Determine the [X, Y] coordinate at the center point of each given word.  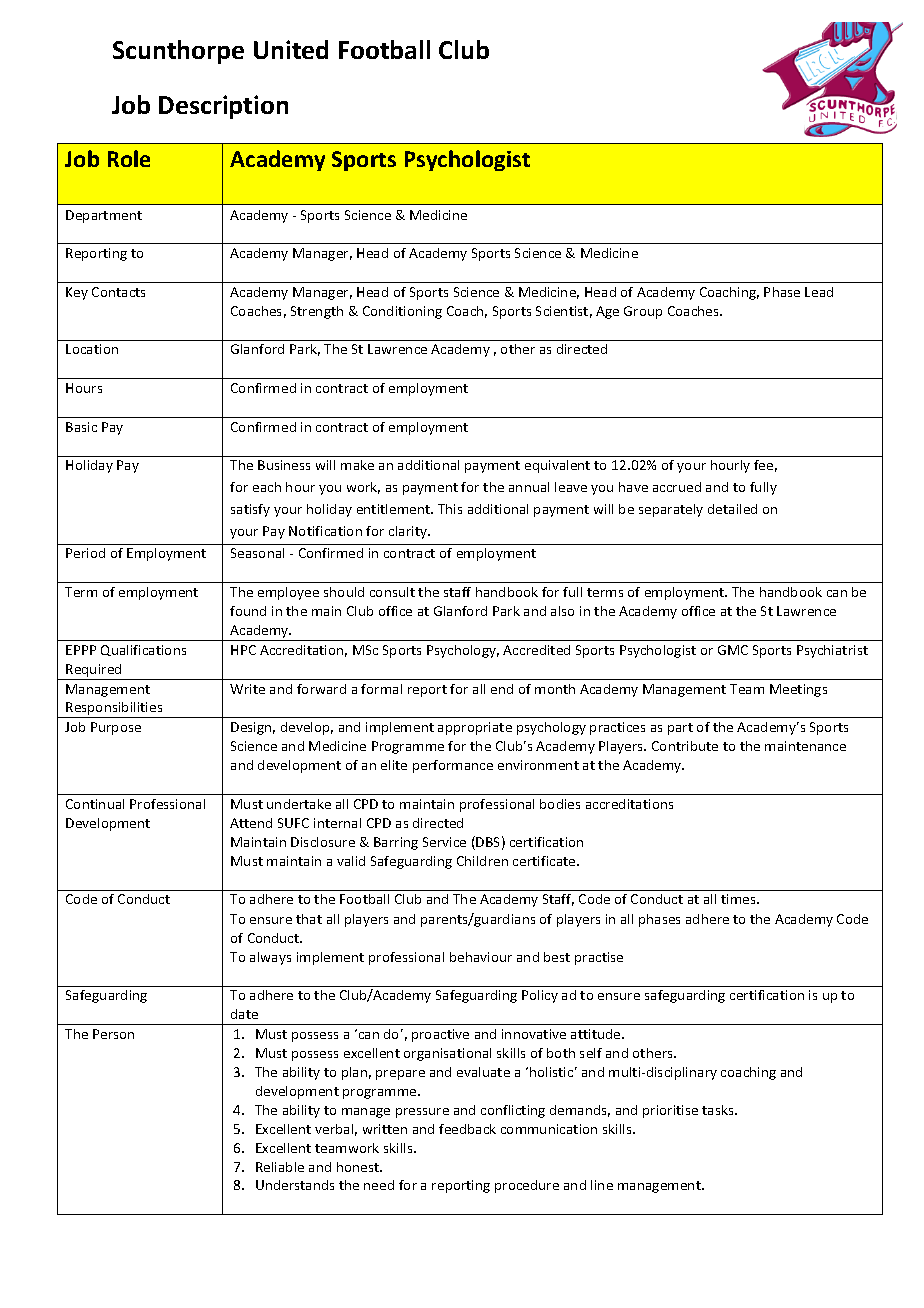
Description [223, 107]
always [270, 958]
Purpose [116, 728]
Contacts [118, 292]
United [291, 49]
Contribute [685, 746]
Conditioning [402, 312]
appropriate [475, 728]
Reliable [280, 1167]
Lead [819, 292]
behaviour [481, 957]
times [739, 899]
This [450, 509]
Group [643, 312]
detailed [732, 509]
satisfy [250, 510]
